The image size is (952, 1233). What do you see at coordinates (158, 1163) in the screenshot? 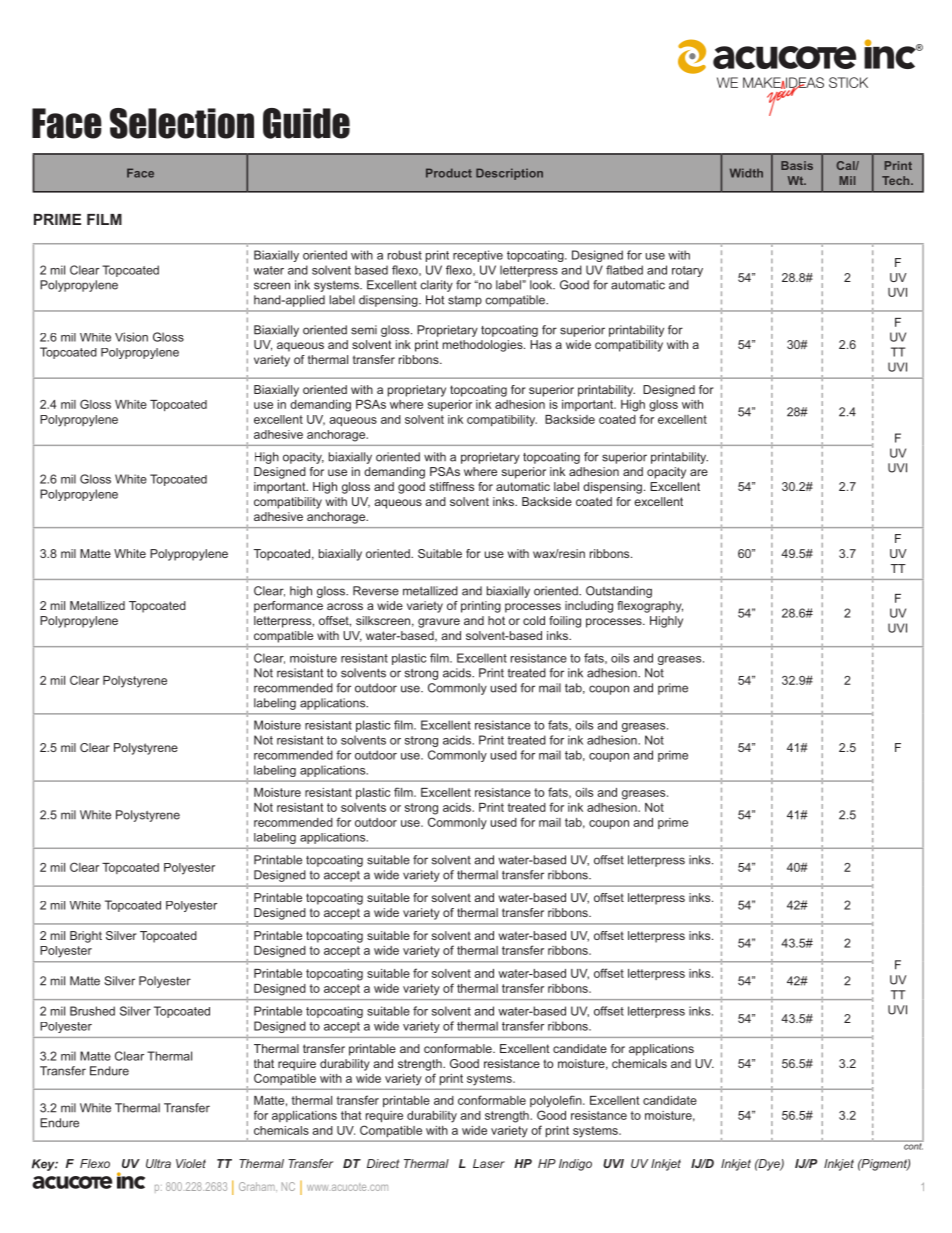
I see `Ultra` at bounding box center [158, 1163].
